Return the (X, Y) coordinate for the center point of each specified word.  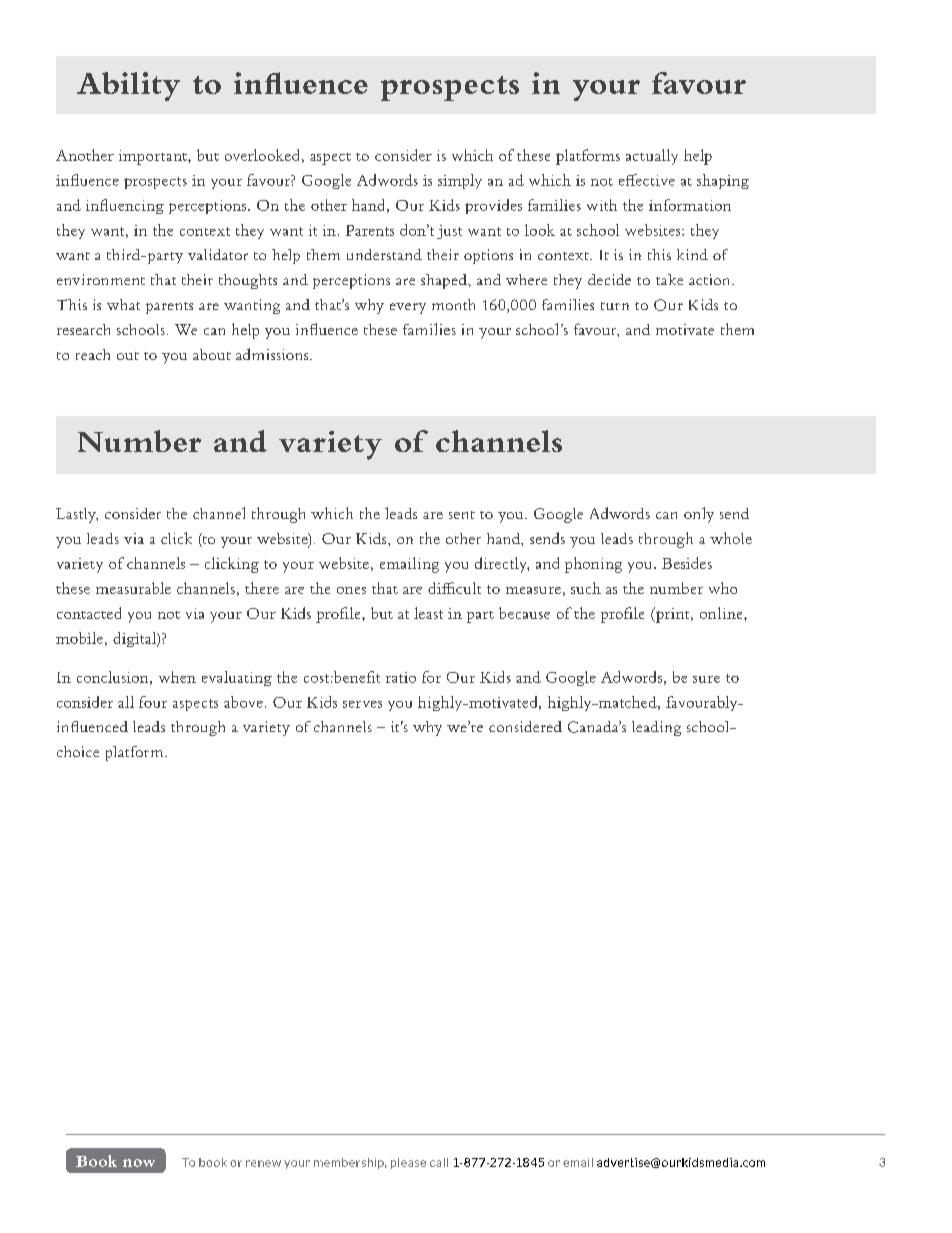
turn (615, 306)
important (154, 157)
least (428, 613)
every (408, 308)
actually (652, 157)
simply (460, 181)
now (139, 1163)
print (673, 615)
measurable (133, 588)
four (153, 702)
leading (656, 728)
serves (362, 704)
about (212, 354)
